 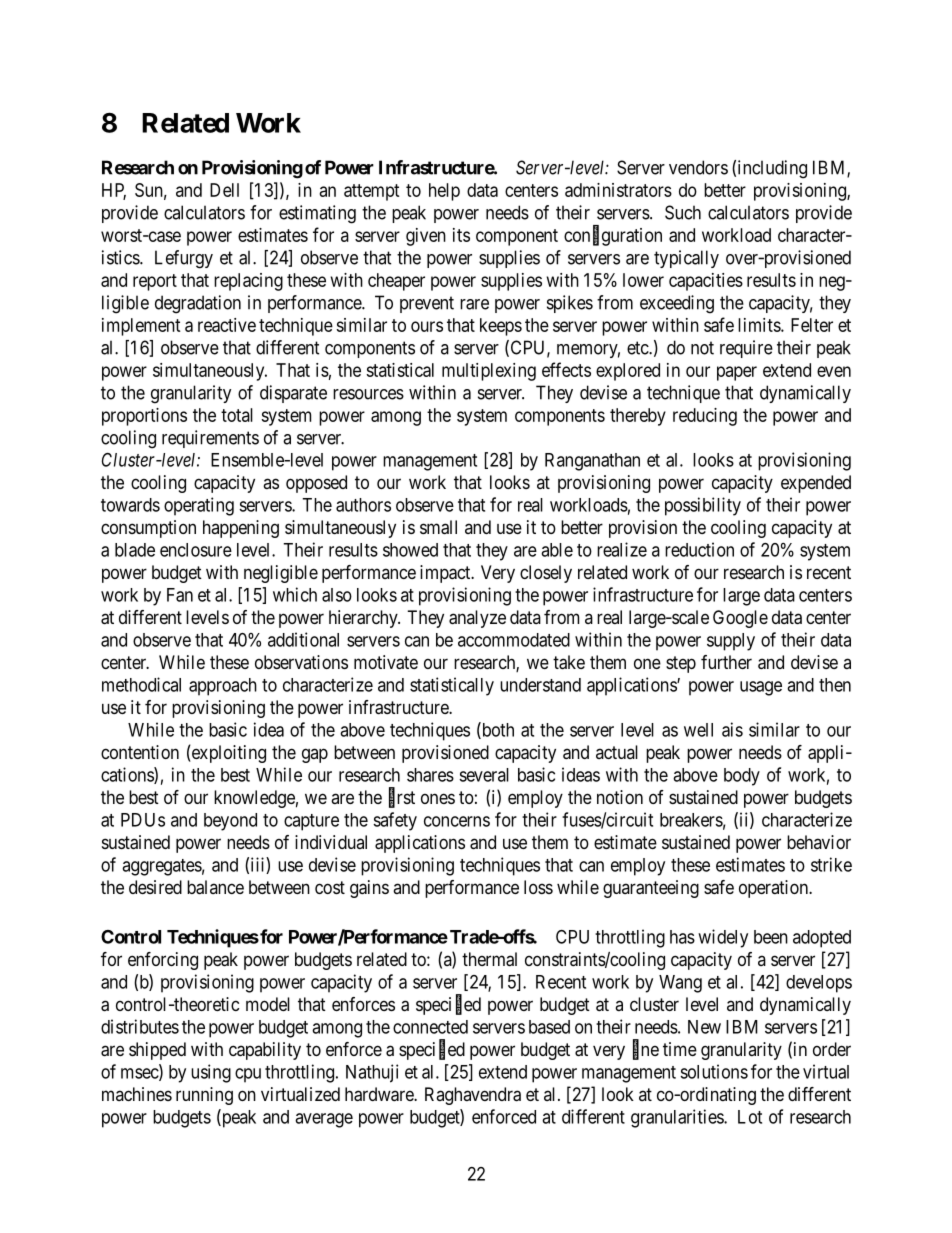 I want to click on Dell, so click(x=224, y=190).
